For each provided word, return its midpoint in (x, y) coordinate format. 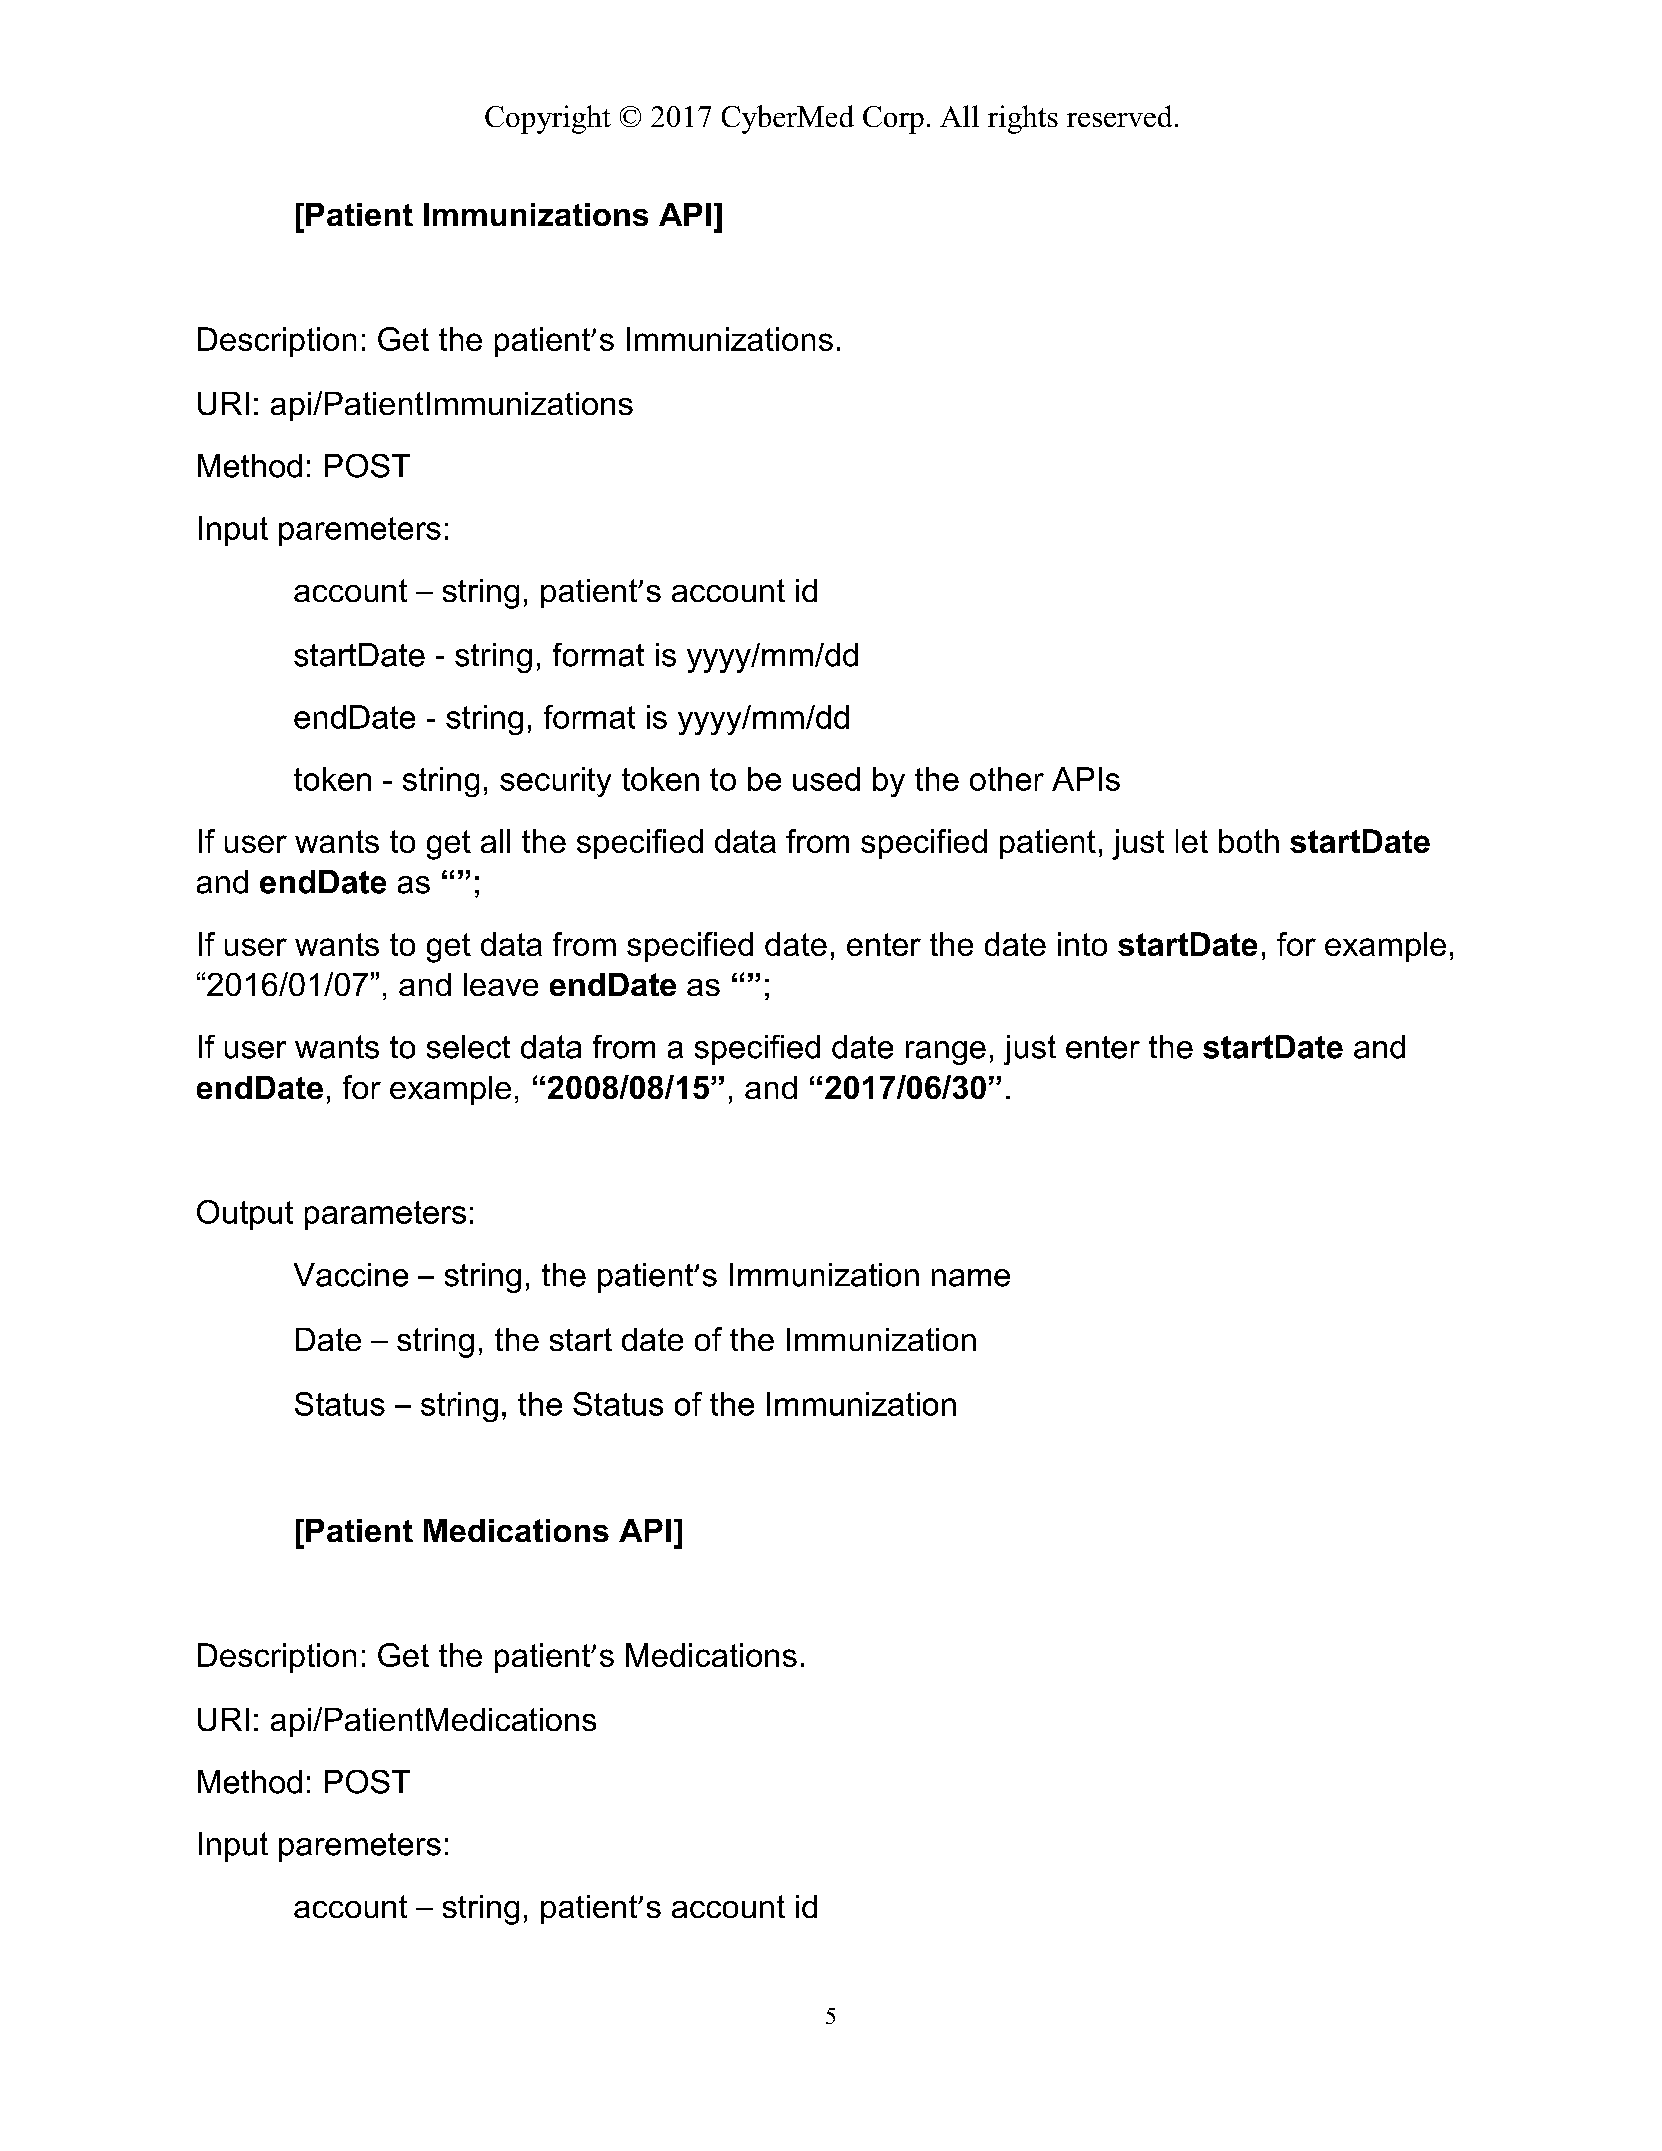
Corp (893, 120)
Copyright (548, 119)
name (971, 1278)
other (1007, 779)
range (946, 1053)
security (555, 782)
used (826, 779)
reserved (1119, 116)
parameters (385, 1215)
